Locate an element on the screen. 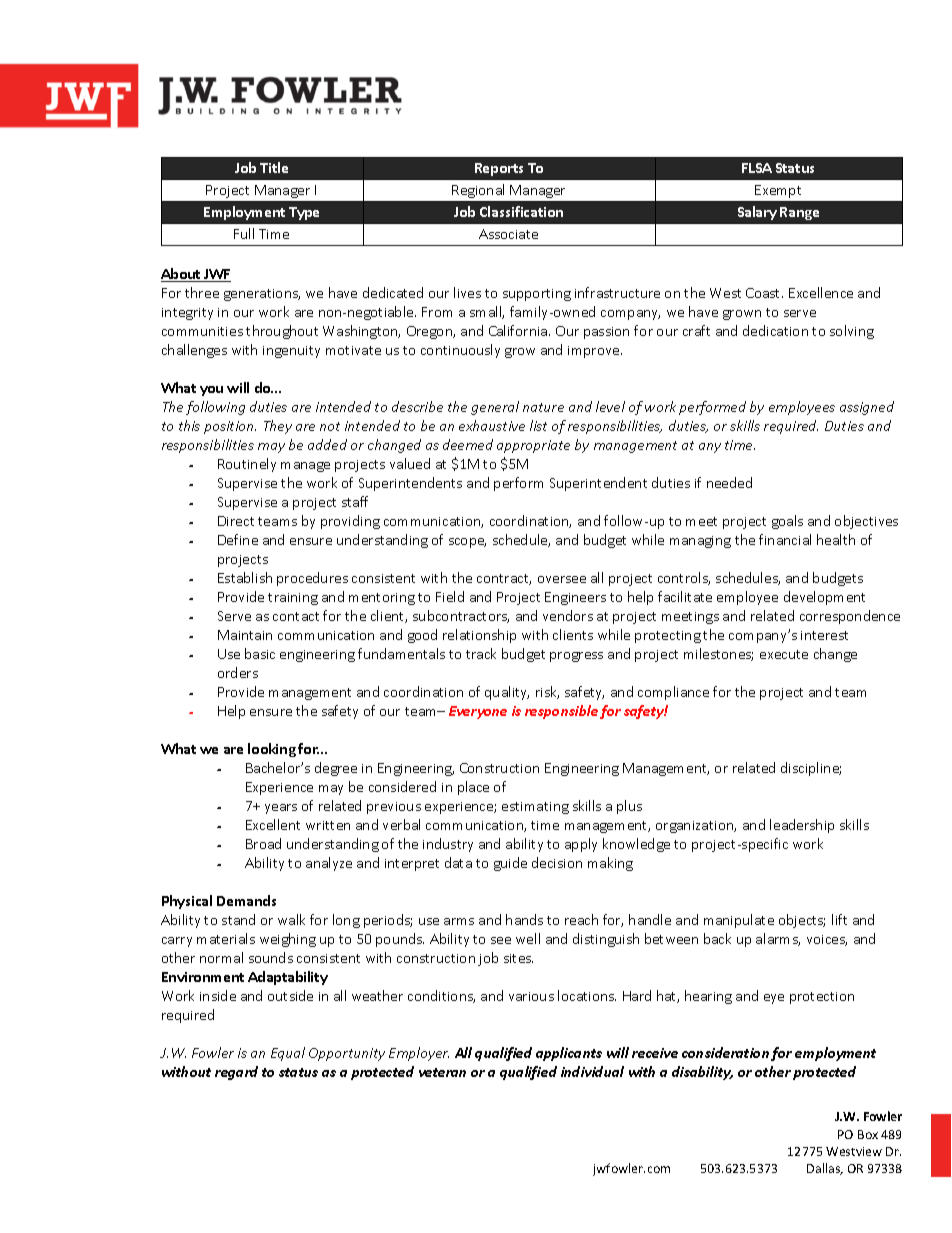 This screenshot has height=1233, width=952. hands is located at coordinates (524, 919).
